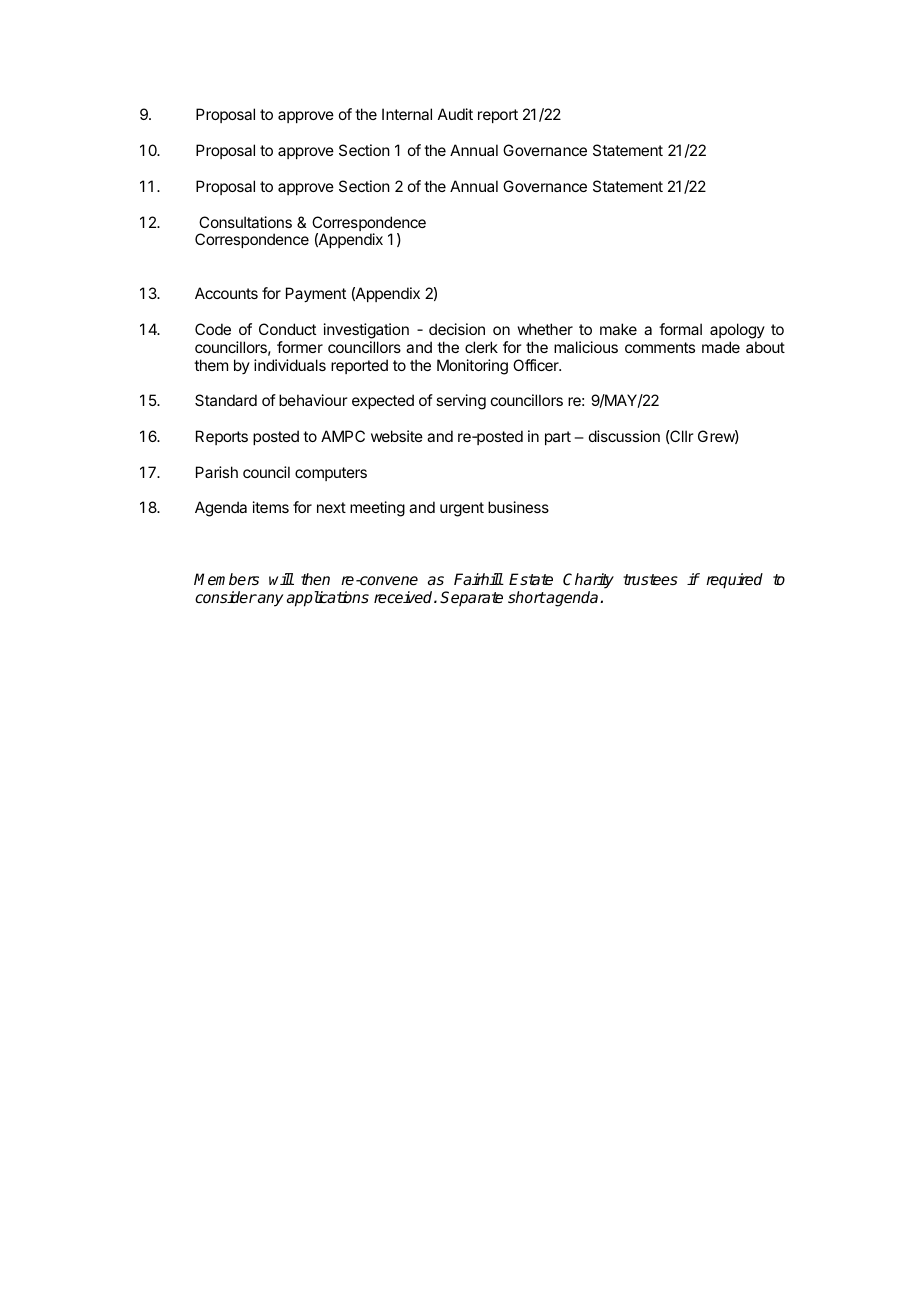 This document has height=1308, width=924. Describe the element at coordinates (455, 114) in the document. I see `Audit` at that location.
